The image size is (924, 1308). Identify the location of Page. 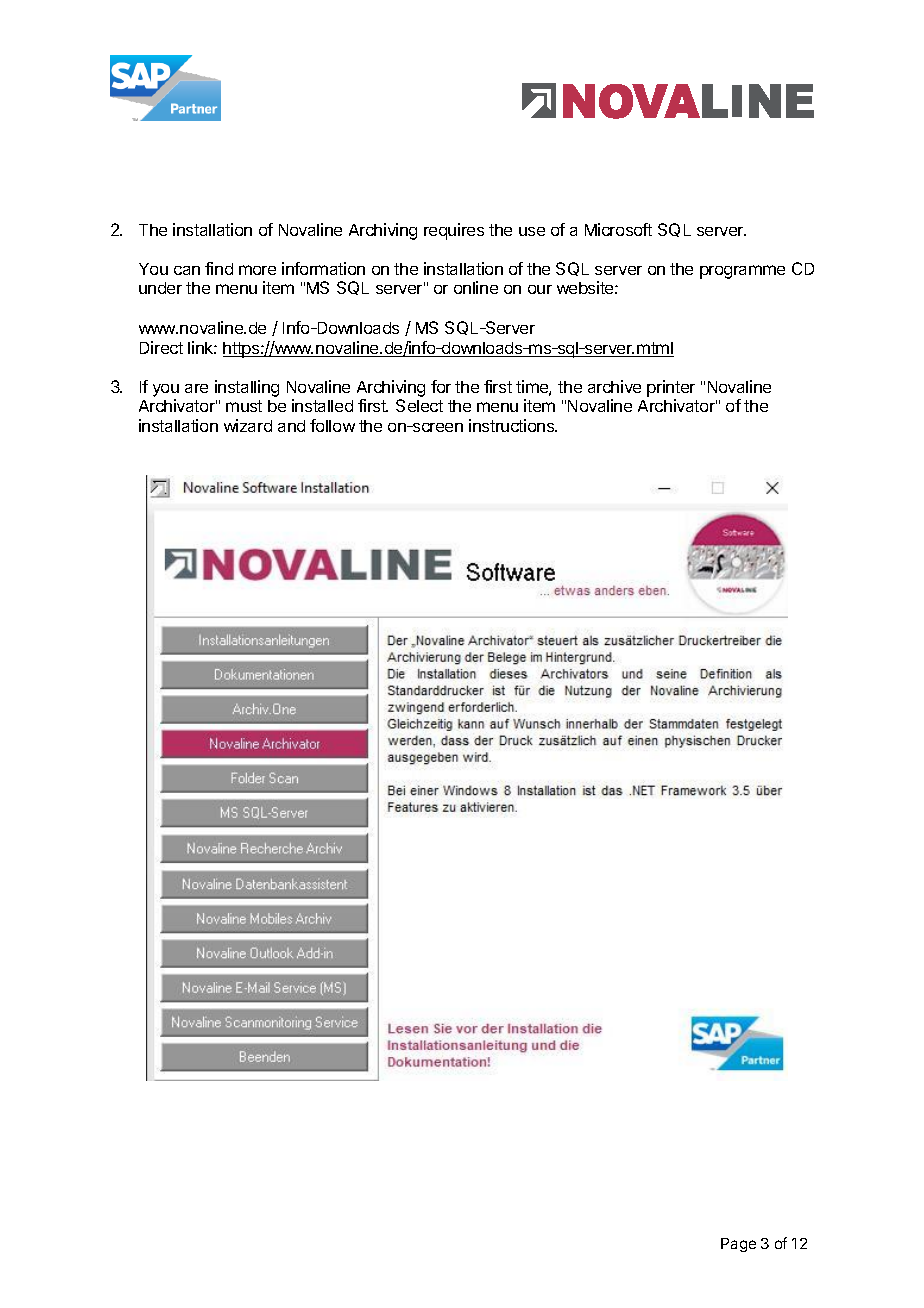
(738, 1245).
